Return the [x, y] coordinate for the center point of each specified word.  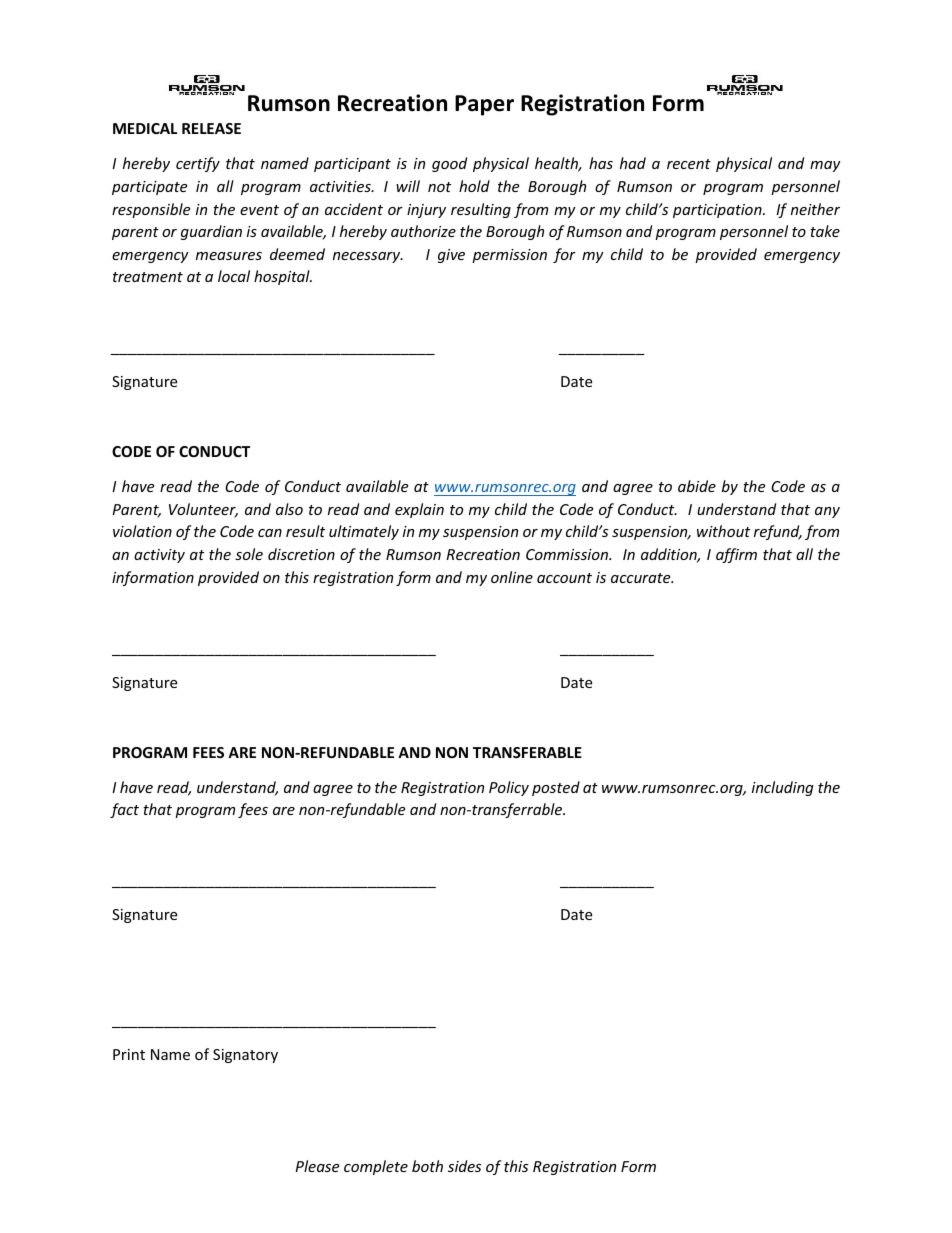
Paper [484, 105]
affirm [736, 555]
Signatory [245, 1056]
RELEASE [211, 128]
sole [249, 554]
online [512, 577]
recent [689, 164]
